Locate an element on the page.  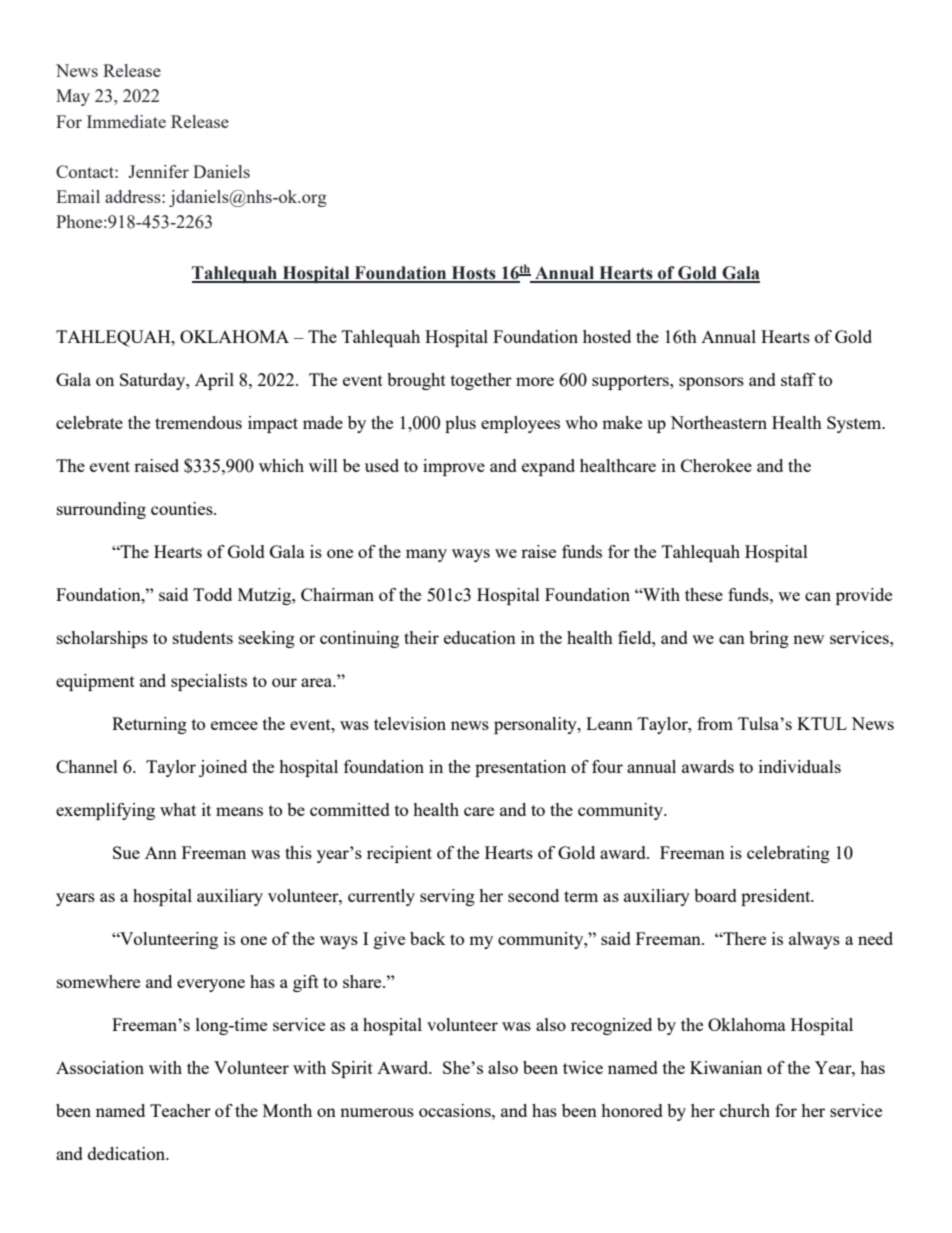
church is located at coordinates (745, 1110).
